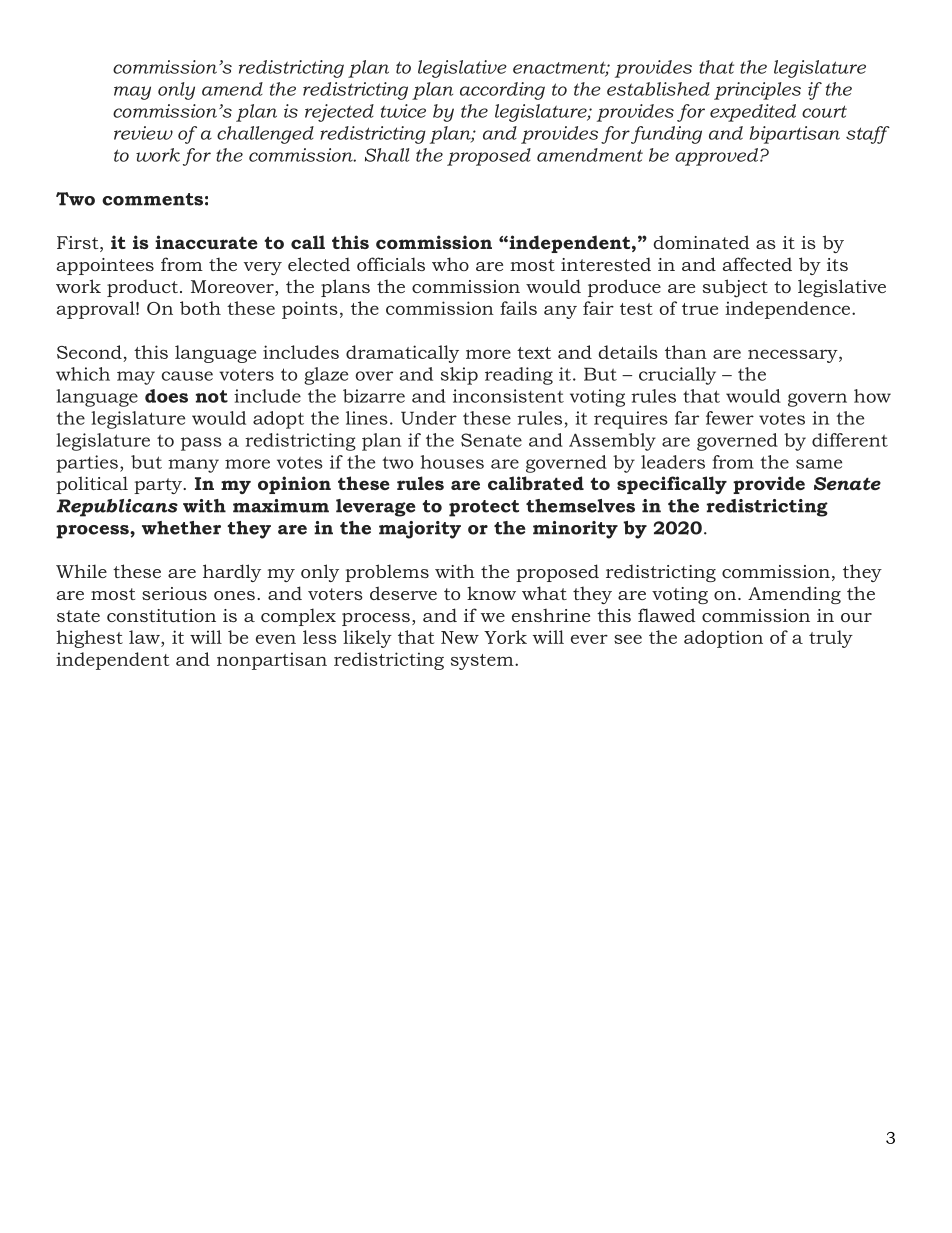  What do you see at coordinates (753, 113) in the screenshot?
I see `expedited` at bounding box center [753, 113].
